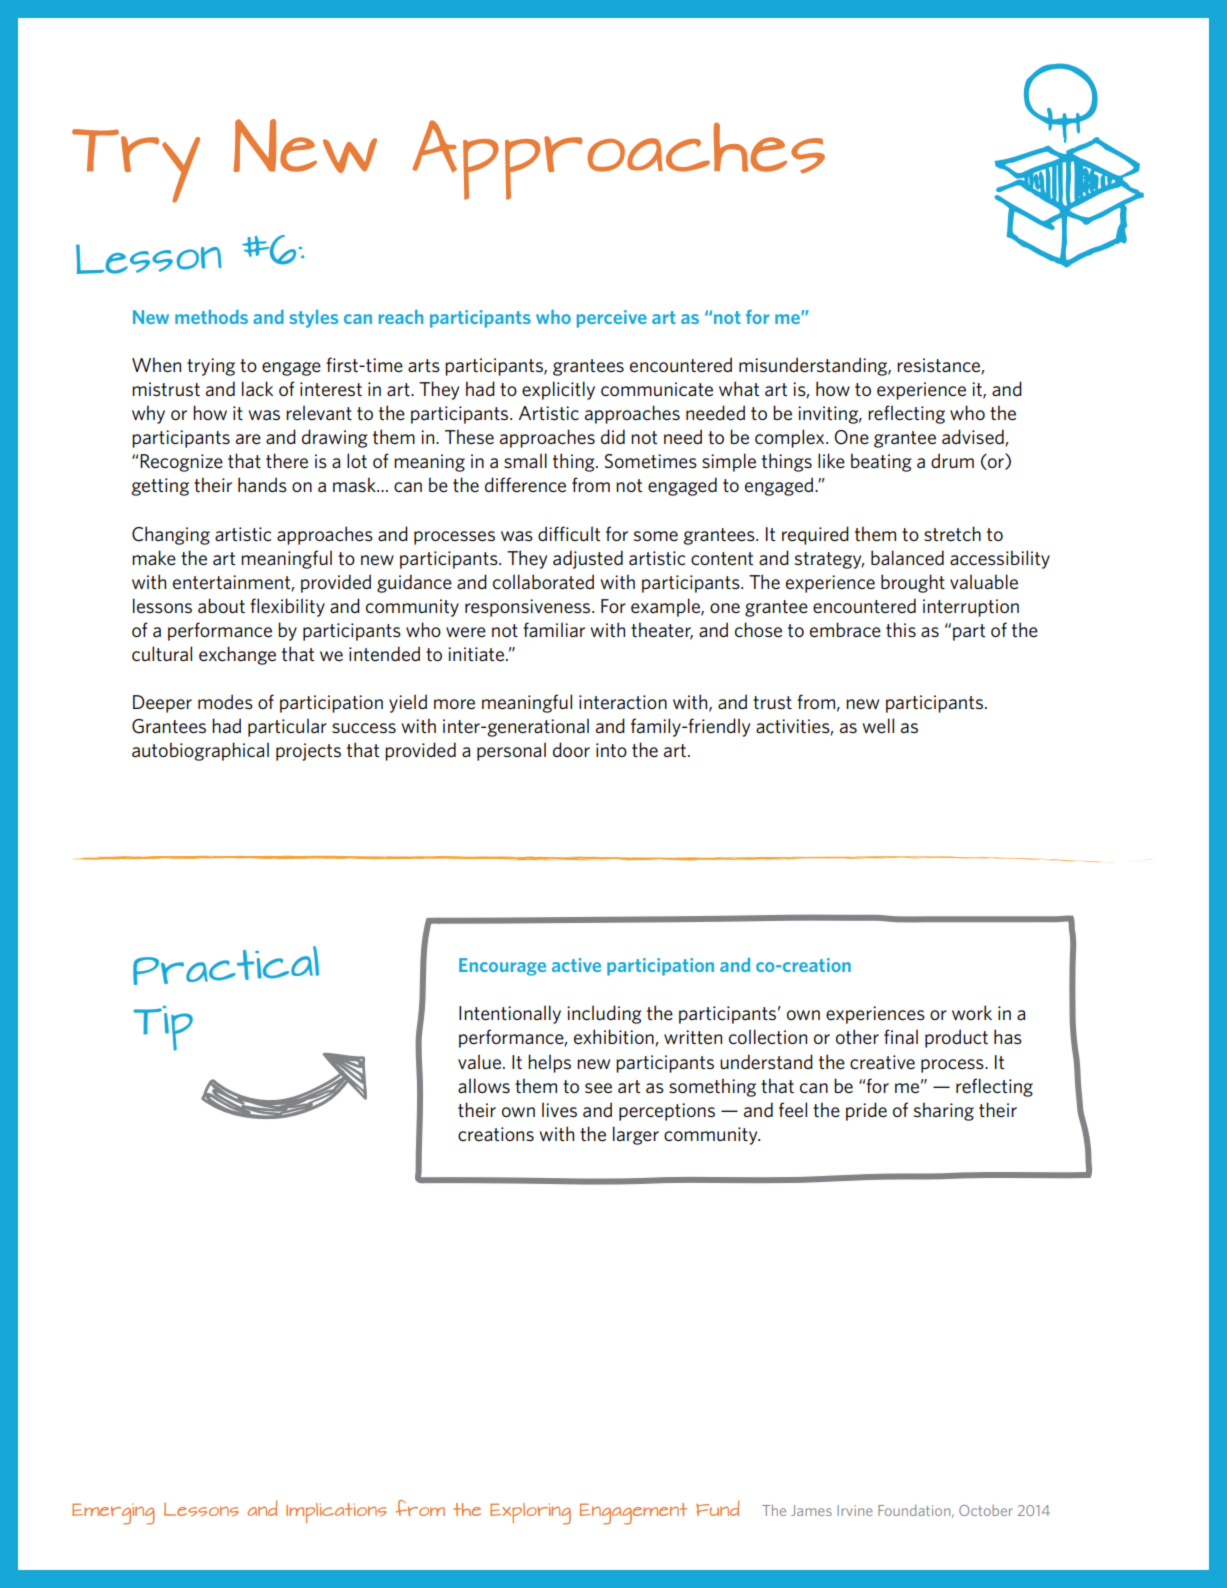  I want to click on explicitly, so click(558, 390).
